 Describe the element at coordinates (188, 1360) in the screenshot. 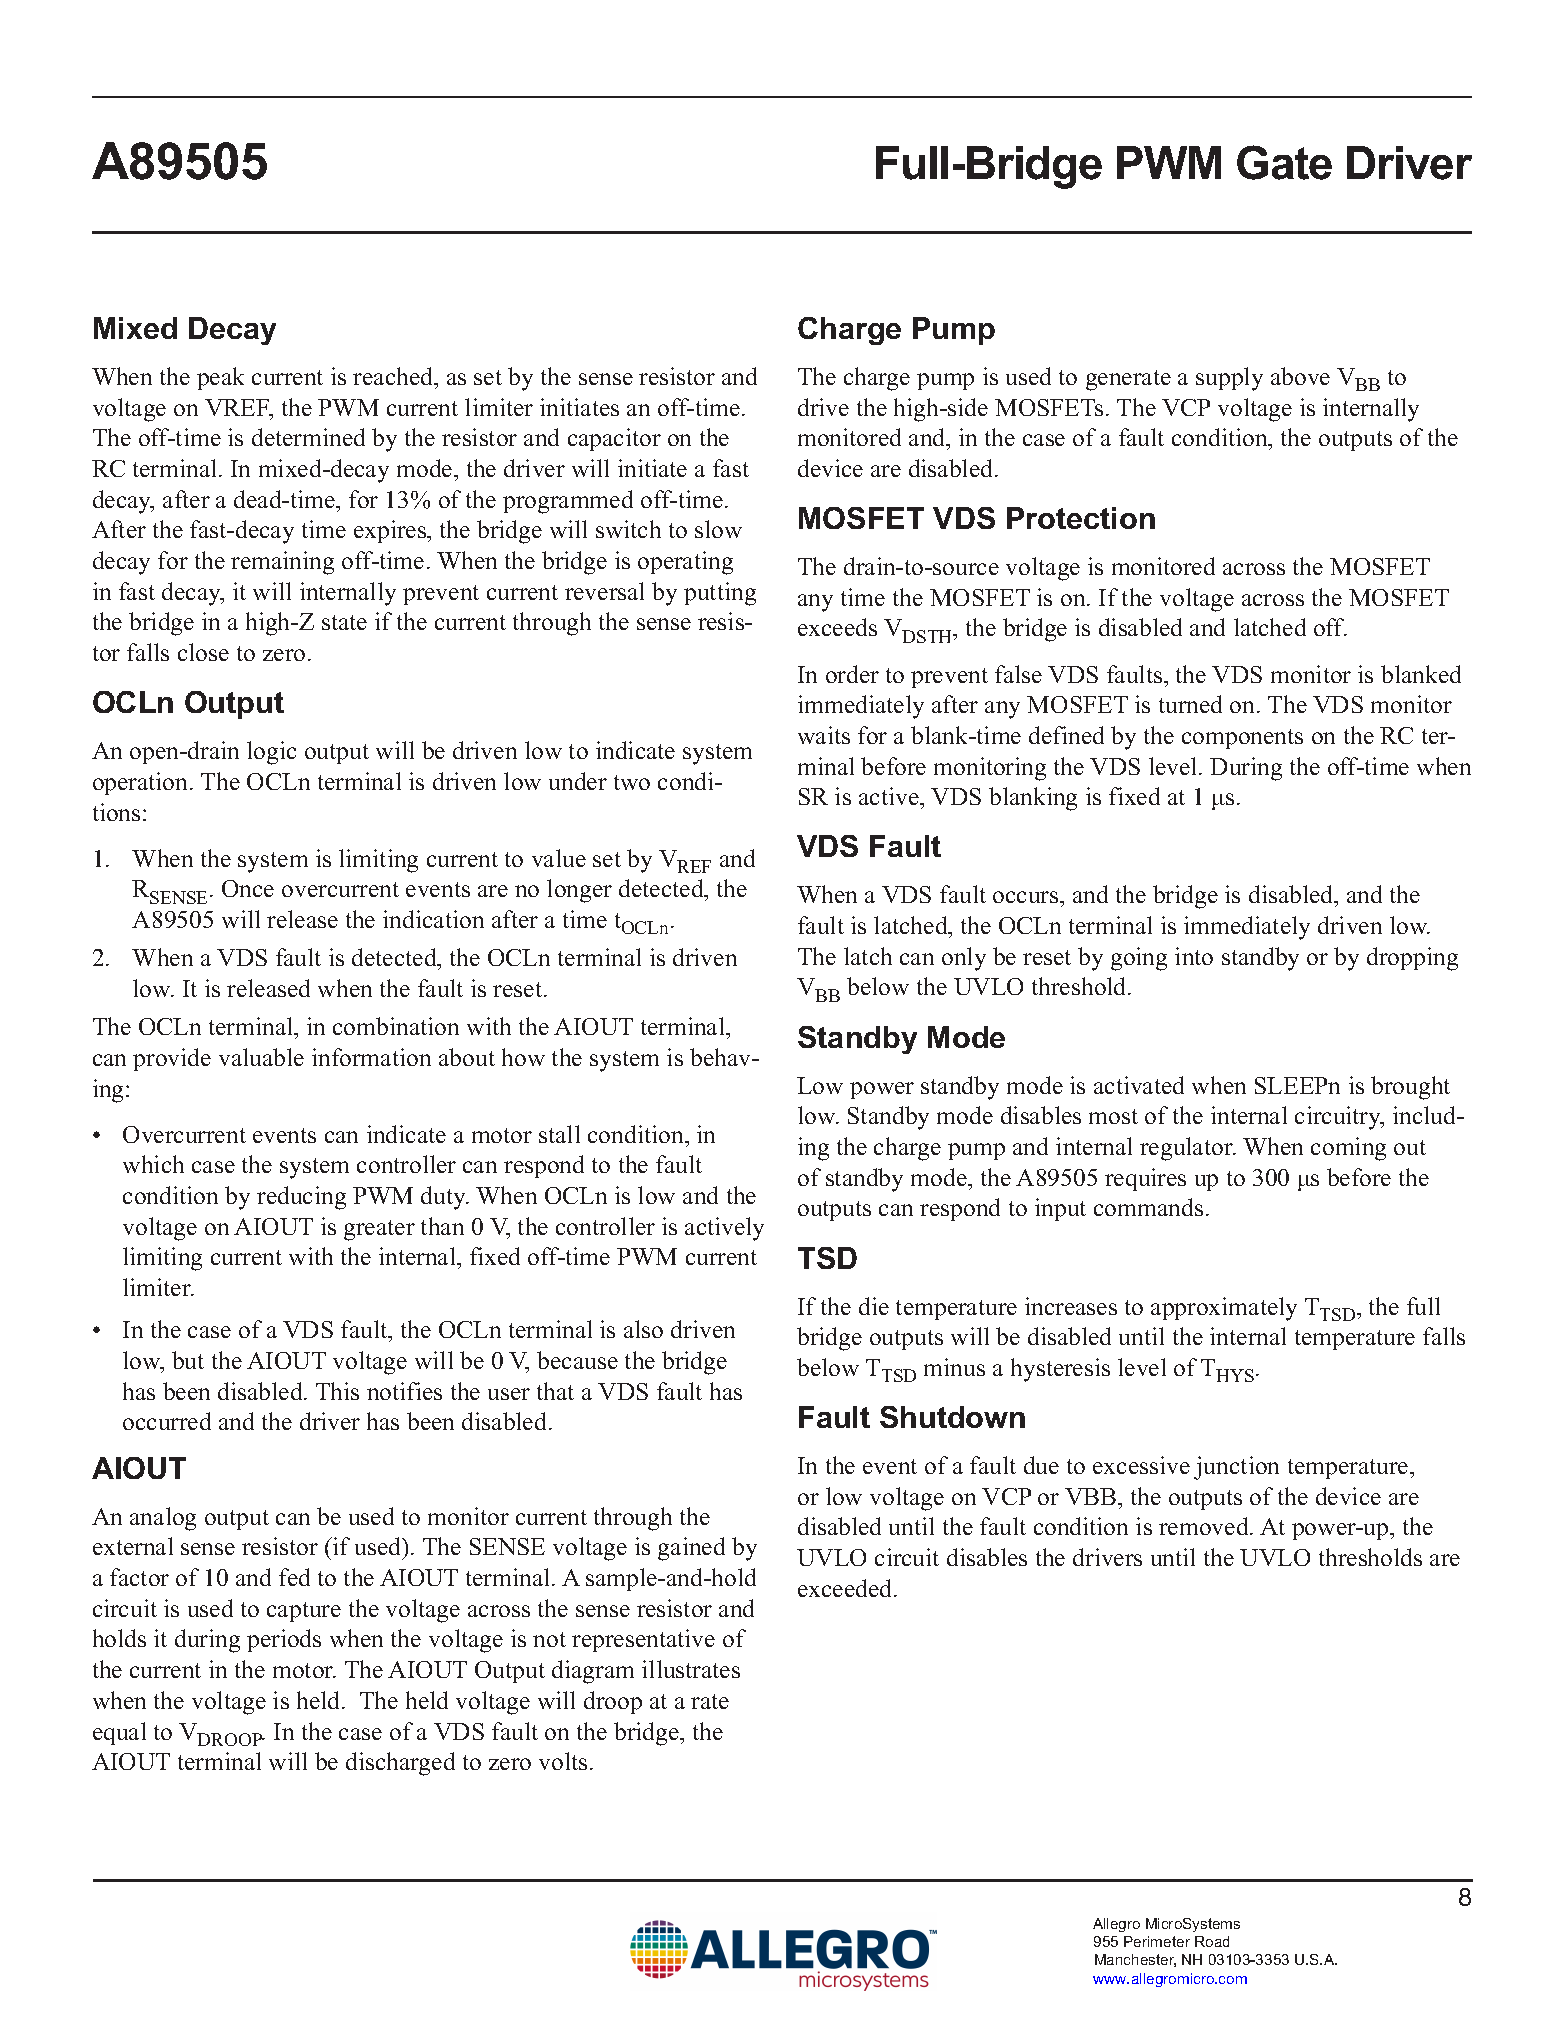

I see `but` at that location.
